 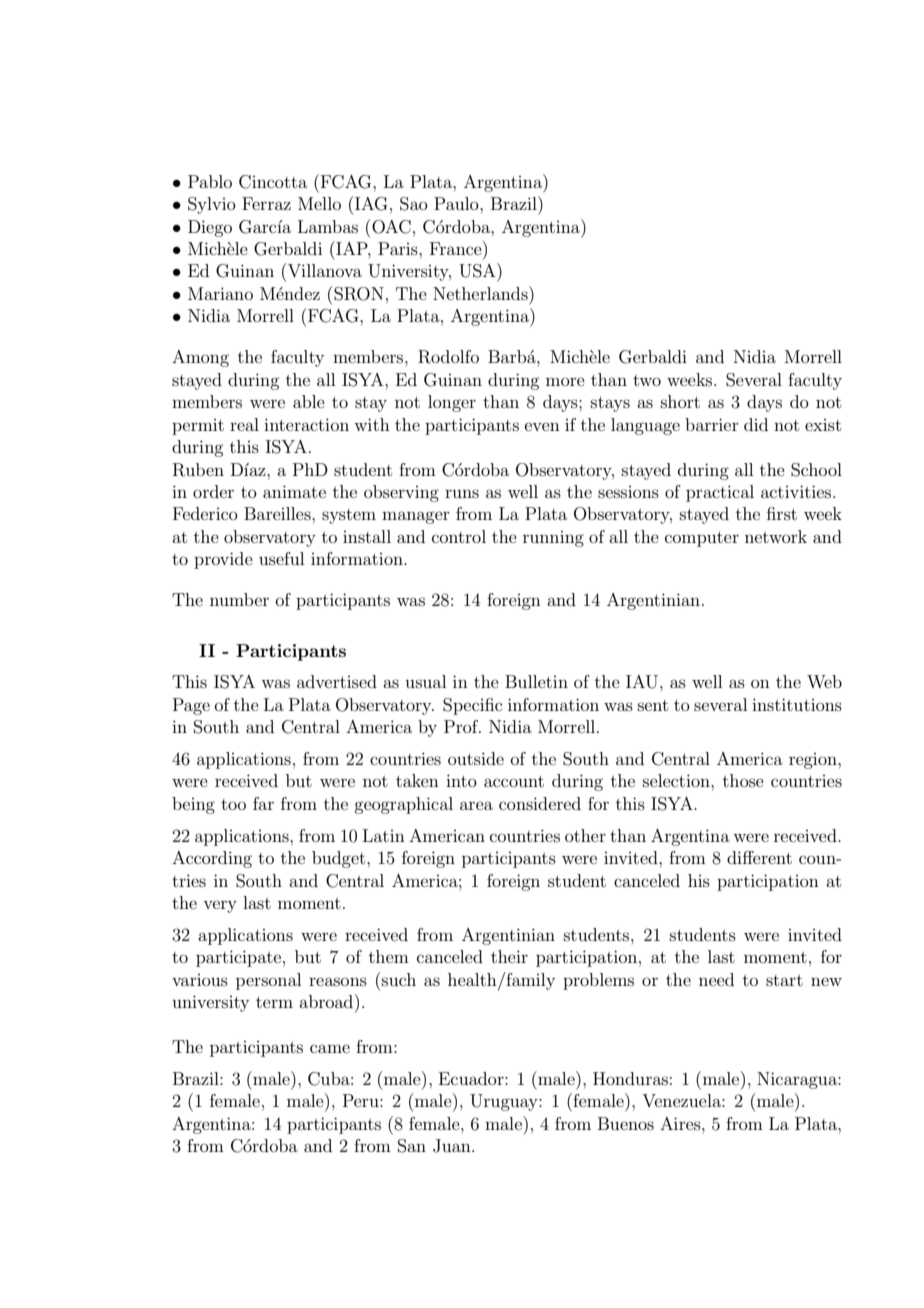 What do you see at coordinates (330, 1048) in the screenshot?
I see `came` at bounding box center [330, 1048].
